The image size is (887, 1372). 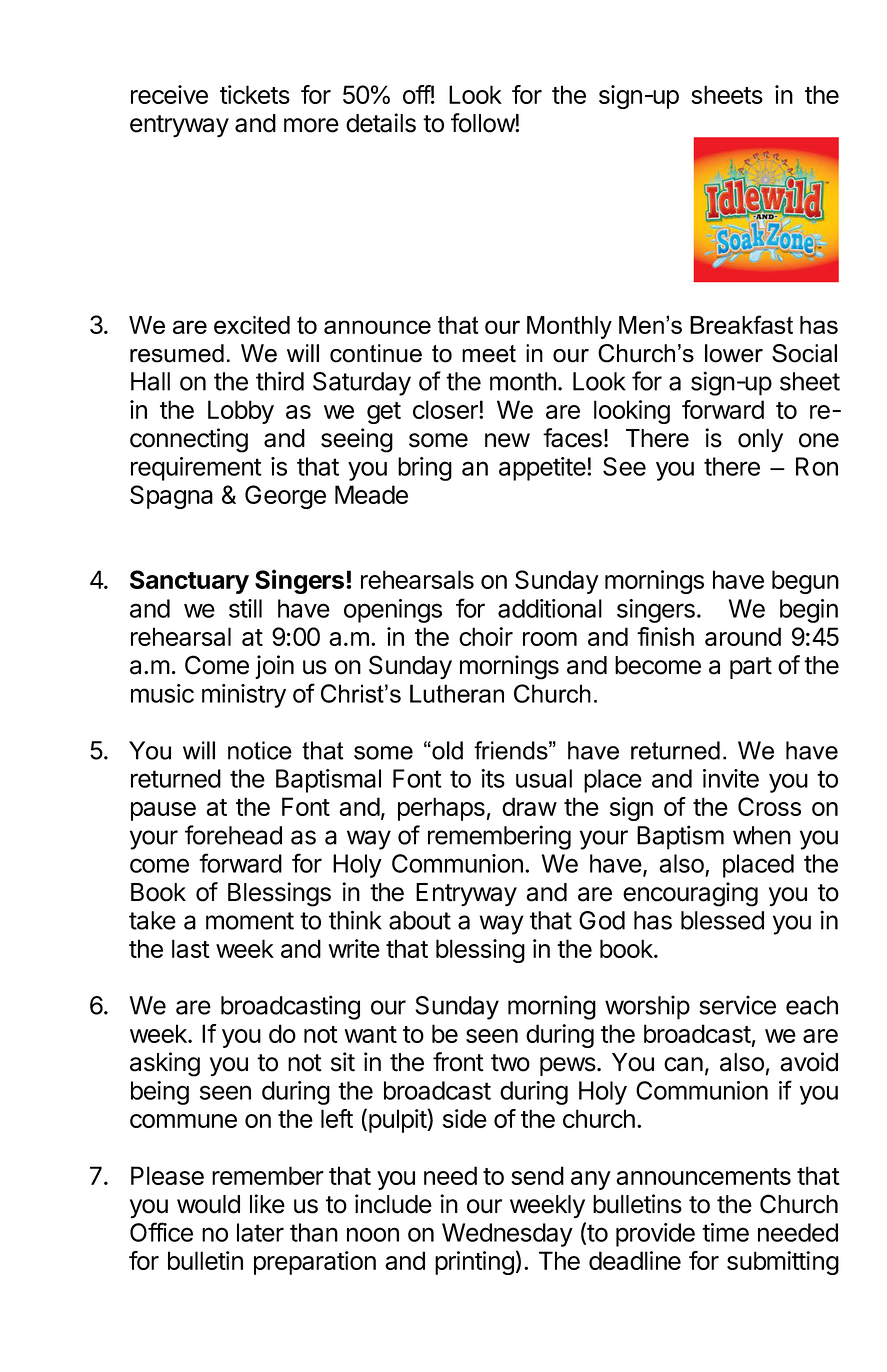 I want to click on tickets, so click(x=255, y=94).
